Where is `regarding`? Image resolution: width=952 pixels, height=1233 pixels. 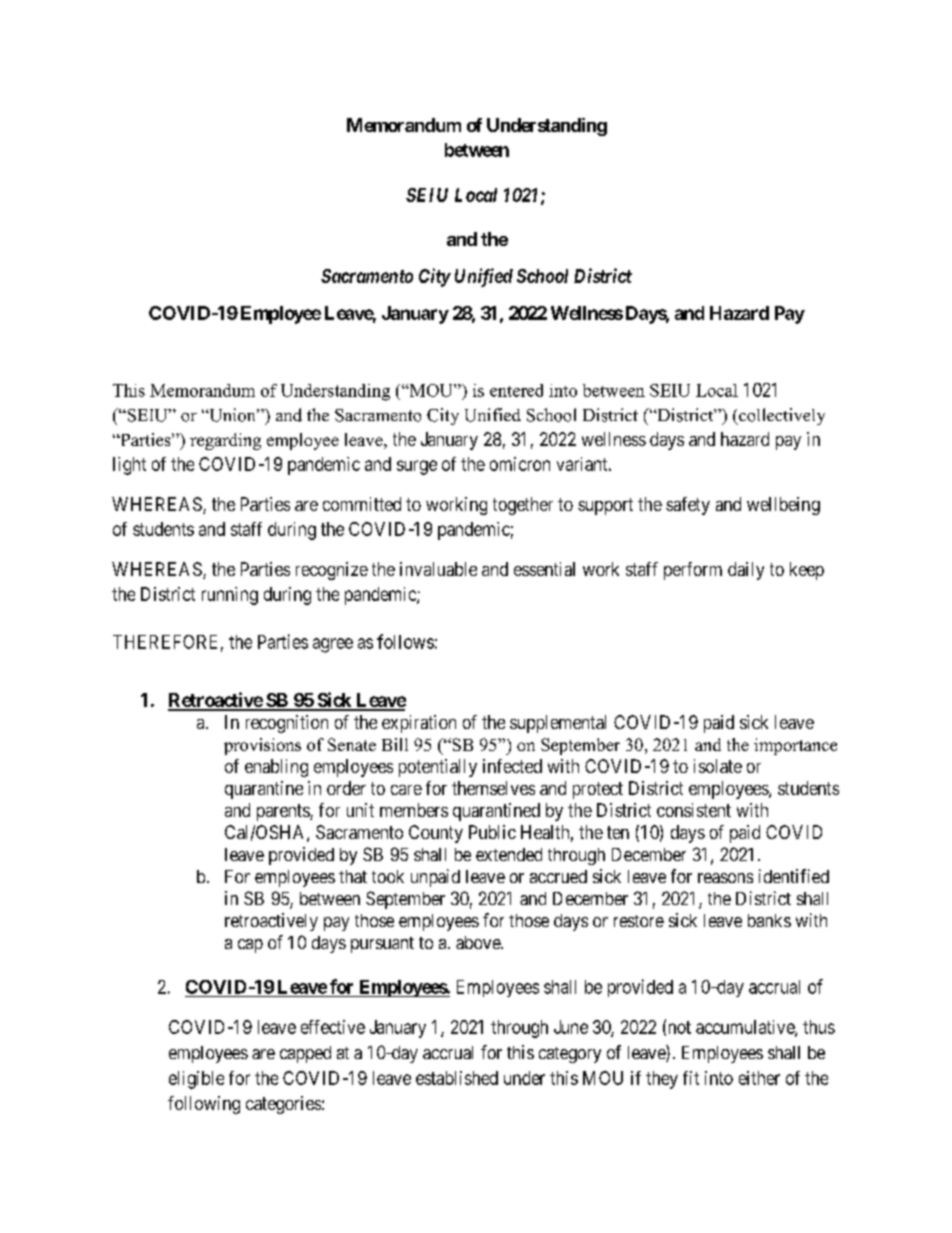 regarding is located at coordinates (225, 441).
